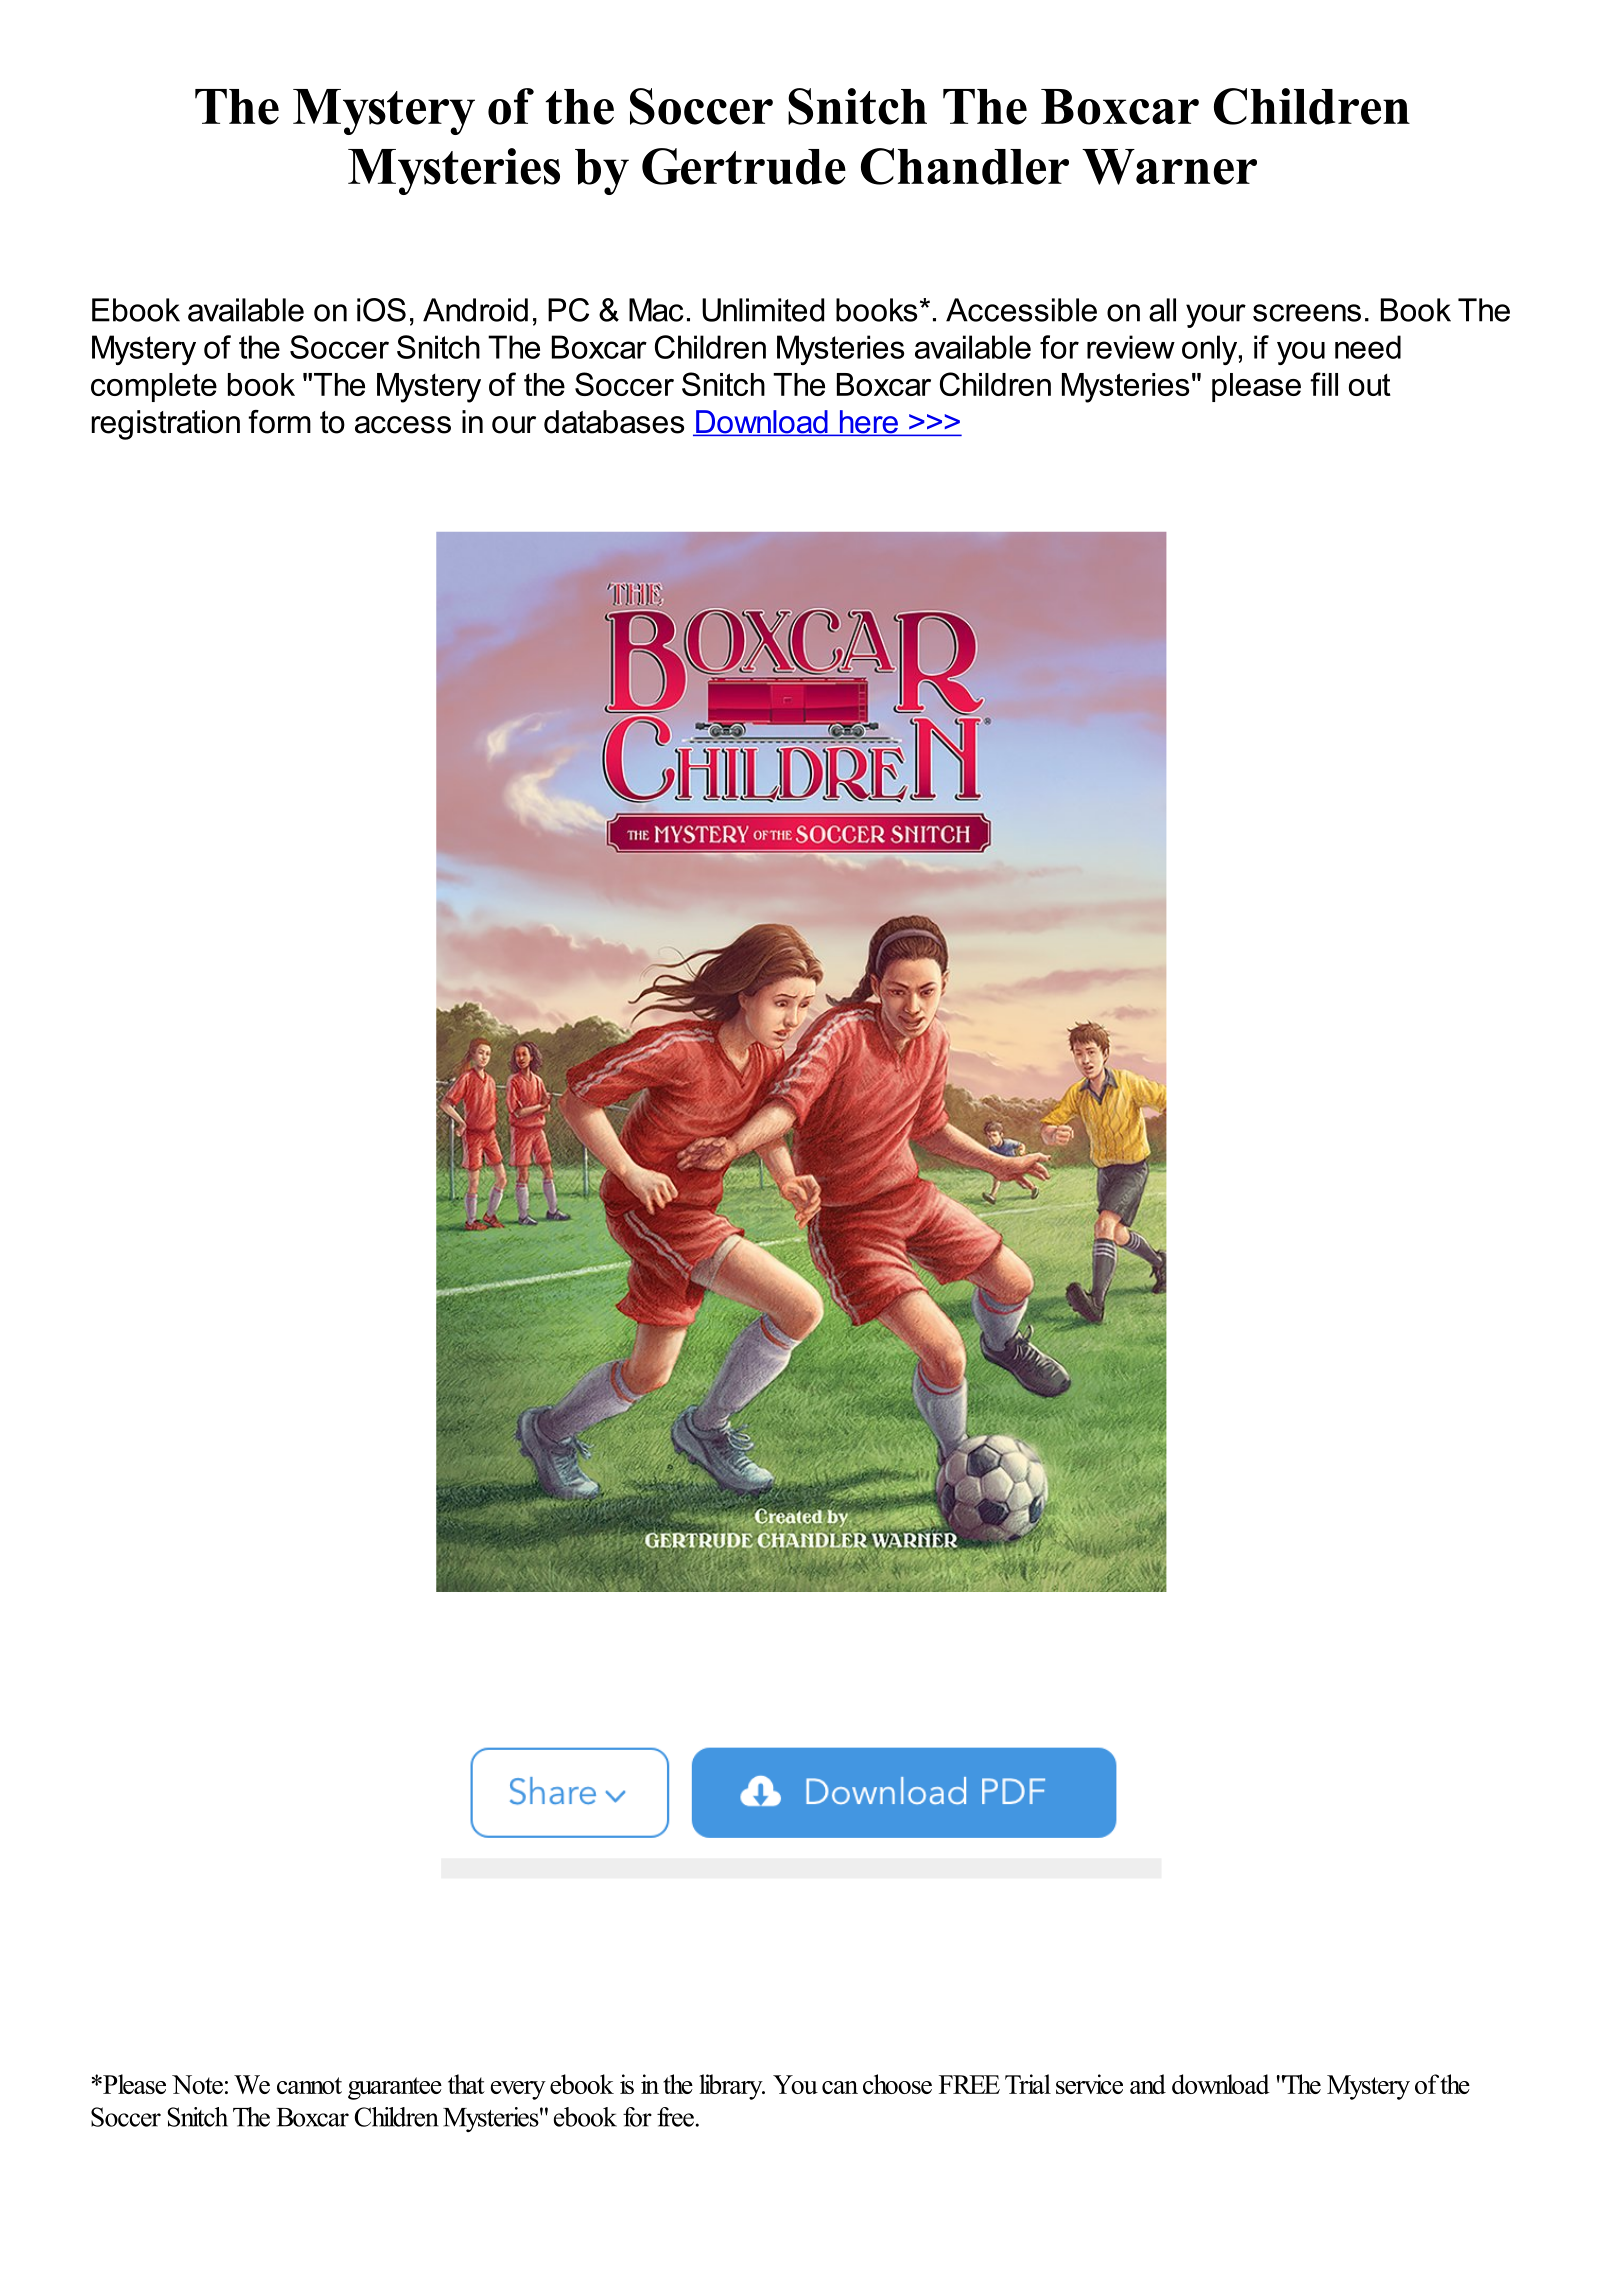  I want to click on fill, so click(1324, 384).
